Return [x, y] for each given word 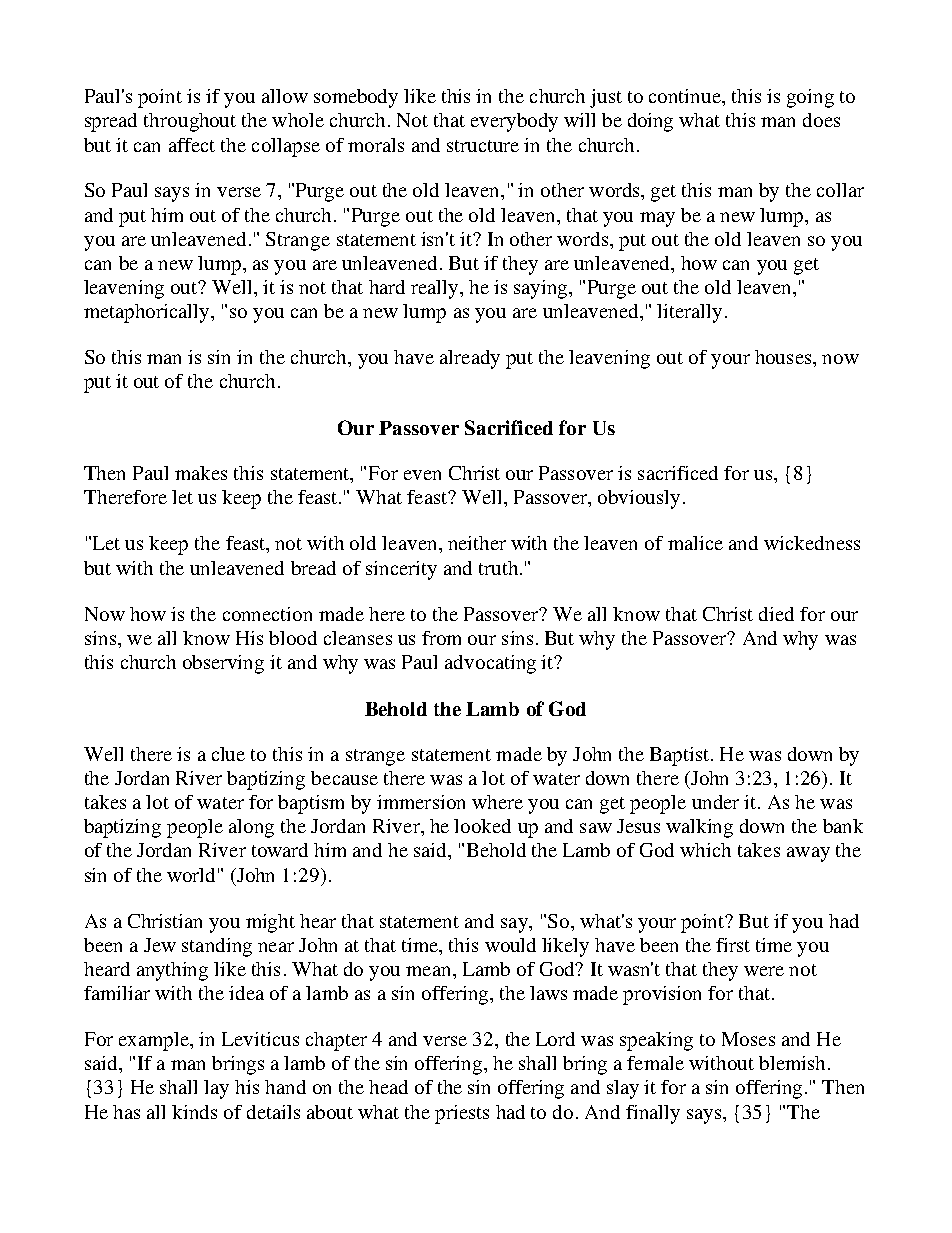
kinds [194, 1112]
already [470, 359]
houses [784, 357]
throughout [190, 122]
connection [267, 614]
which [705, 850]
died [776, 614]
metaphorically [148, 313]
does [821, 120]
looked [482, 826]
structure [483, 146]
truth [498, 568]
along [251, 828]
